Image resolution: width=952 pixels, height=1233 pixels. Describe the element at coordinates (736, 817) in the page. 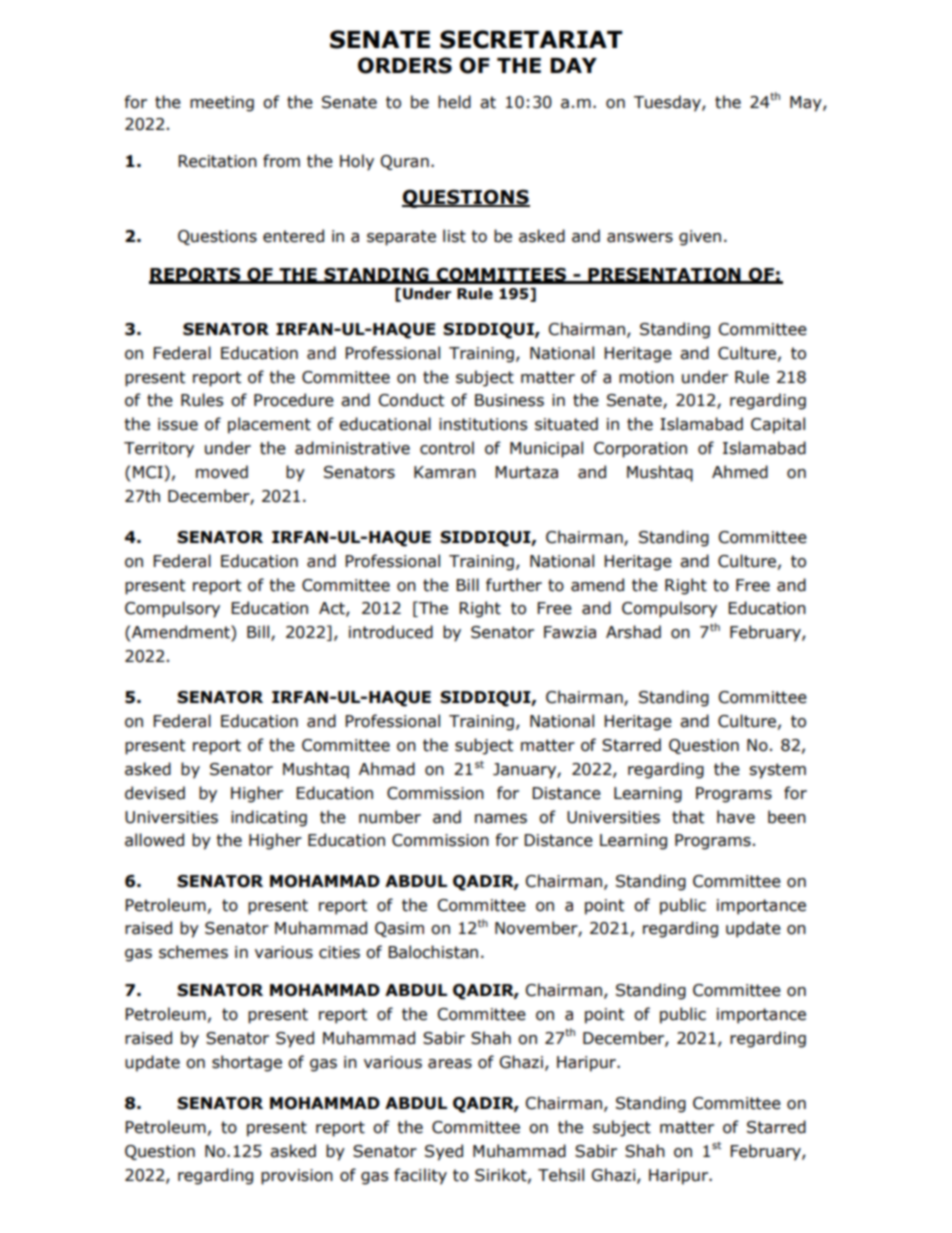

I see `have` at that location.
